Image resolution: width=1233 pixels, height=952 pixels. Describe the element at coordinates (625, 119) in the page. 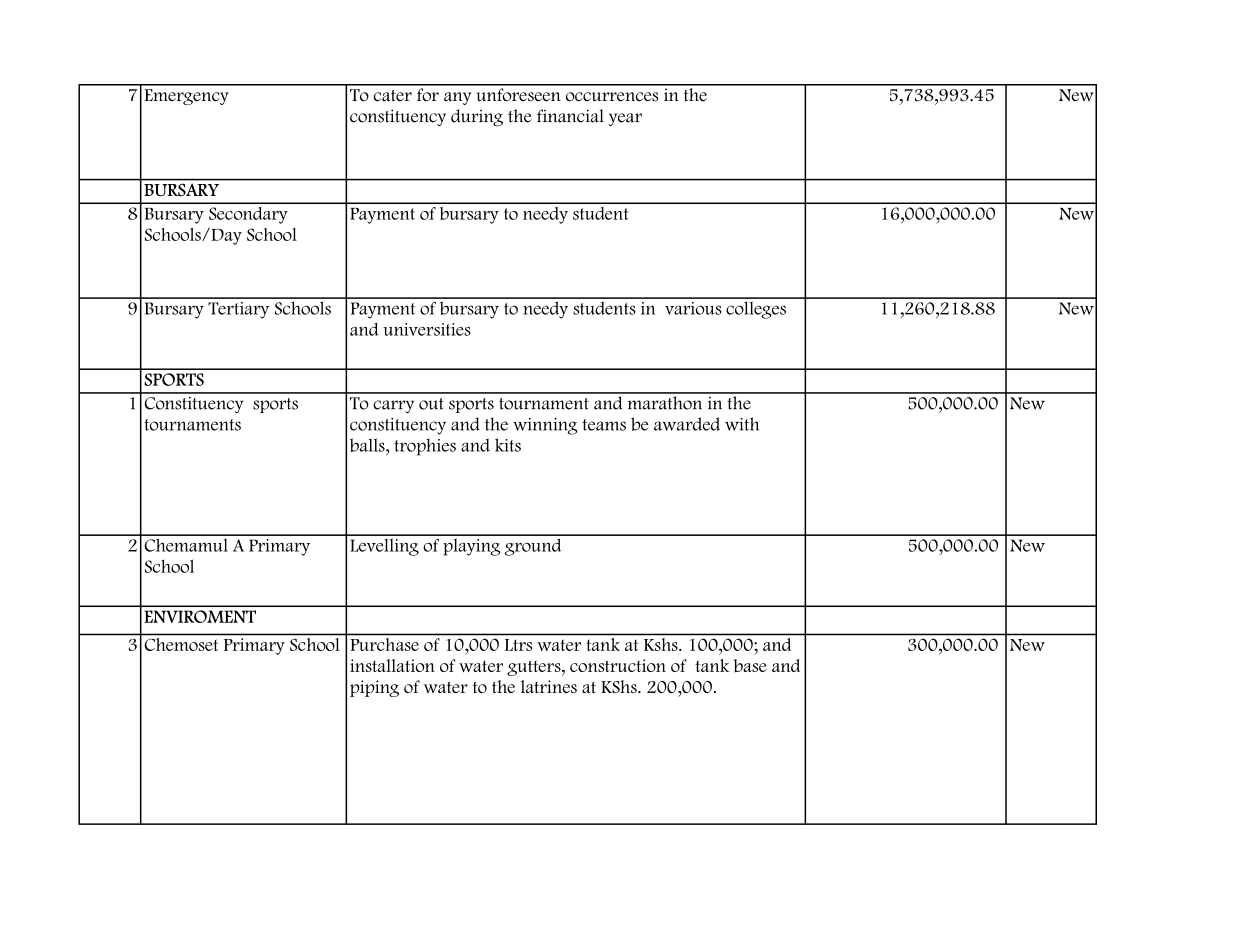

I see `year` at that location.
